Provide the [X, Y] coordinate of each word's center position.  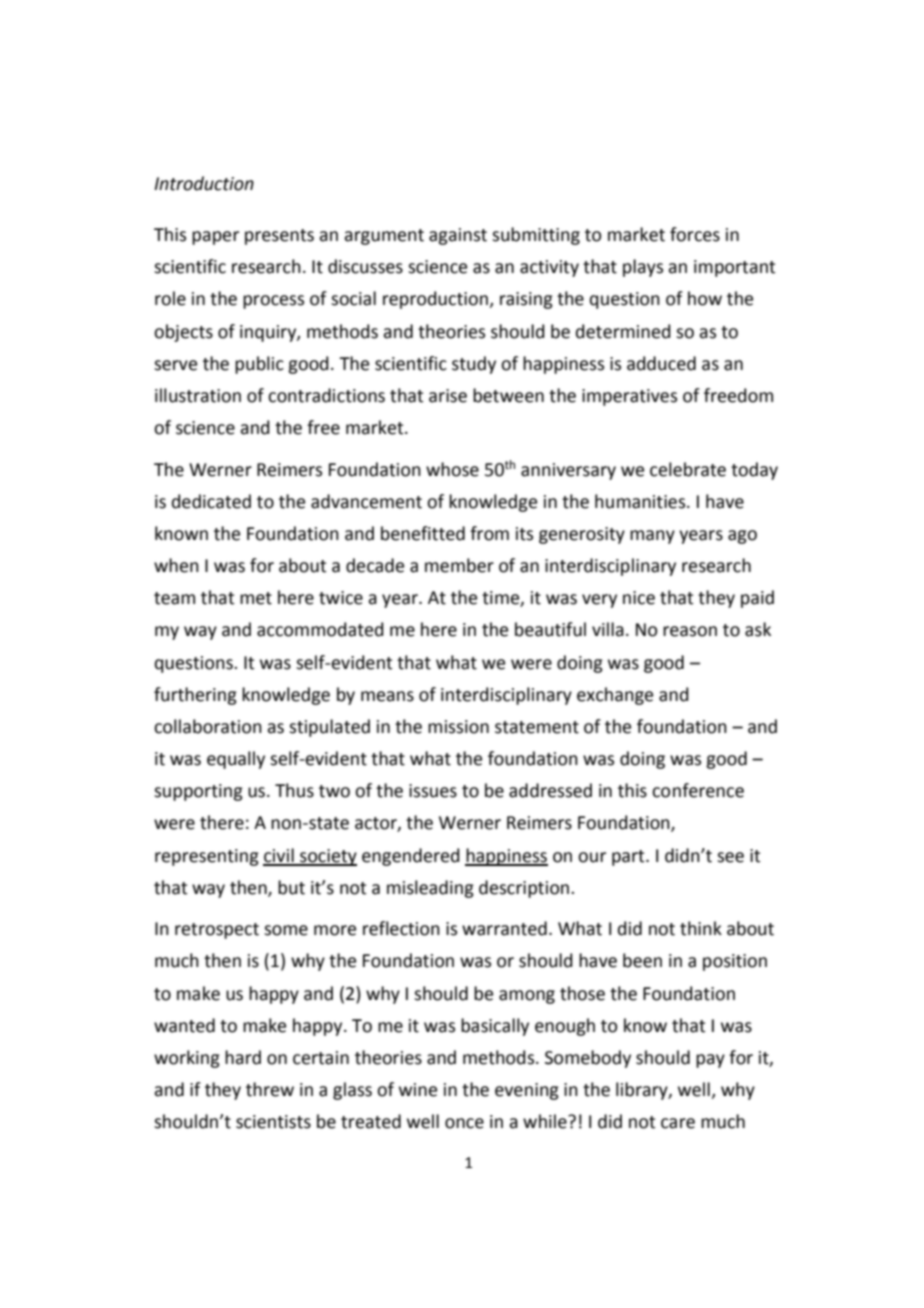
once [464, 1123]
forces [695, 234]
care [678, 1123]
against [458, 236]
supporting [198, 792]
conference [698, 790]
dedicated [211, 501]
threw [270, 1089]
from [489, 533]
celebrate [688, 469]
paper [215, 238]
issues [433, 791]
